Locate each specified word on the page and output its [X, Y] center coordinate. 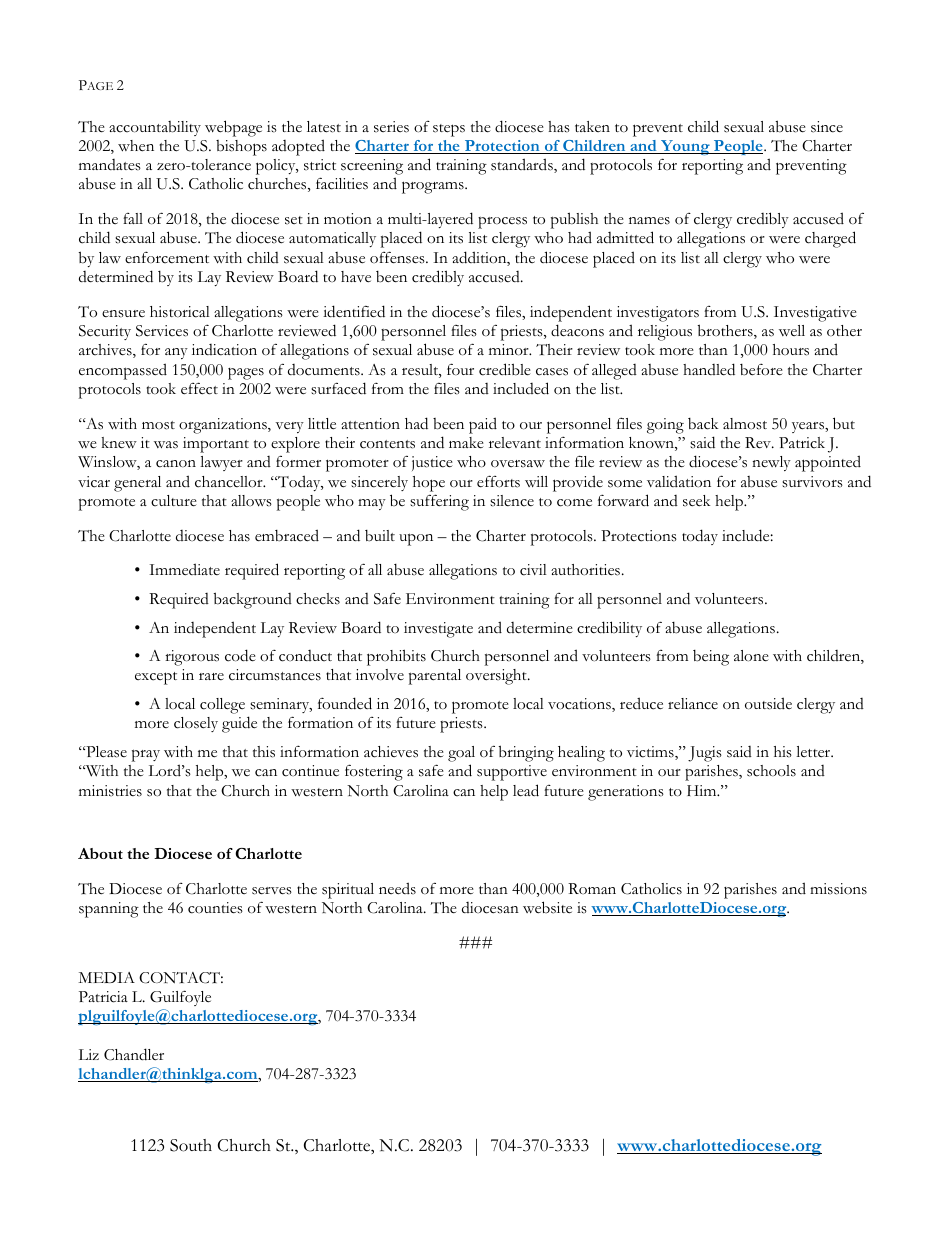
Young [685, 147]
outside [768, 703]
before [761, 369]
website [547, 907]
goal [461, 754]
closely [196, 724]
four [460, 369]
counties [215, 908]
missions [838, 889]
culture [174, 501]
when [136, 146]
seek [697, 501]
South [191, 1145]
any [176, 353]
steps [449, 130]
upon [416, 539]
